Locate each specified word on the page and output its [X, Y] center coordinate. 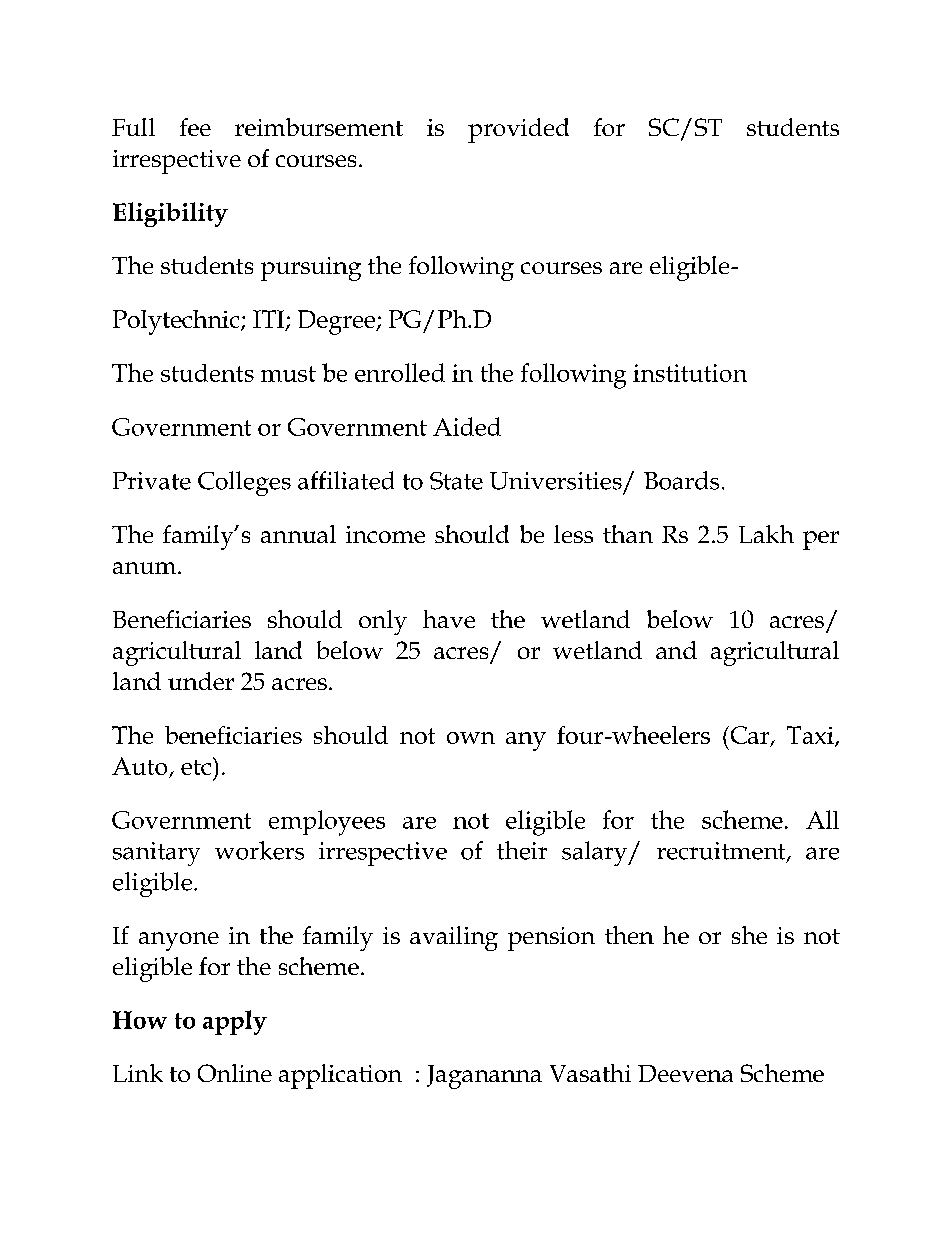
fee [195, 127]
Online [235, 1073]
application [340, 1076]
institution [690, 373]
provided [518, 130]
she [749, 935]
